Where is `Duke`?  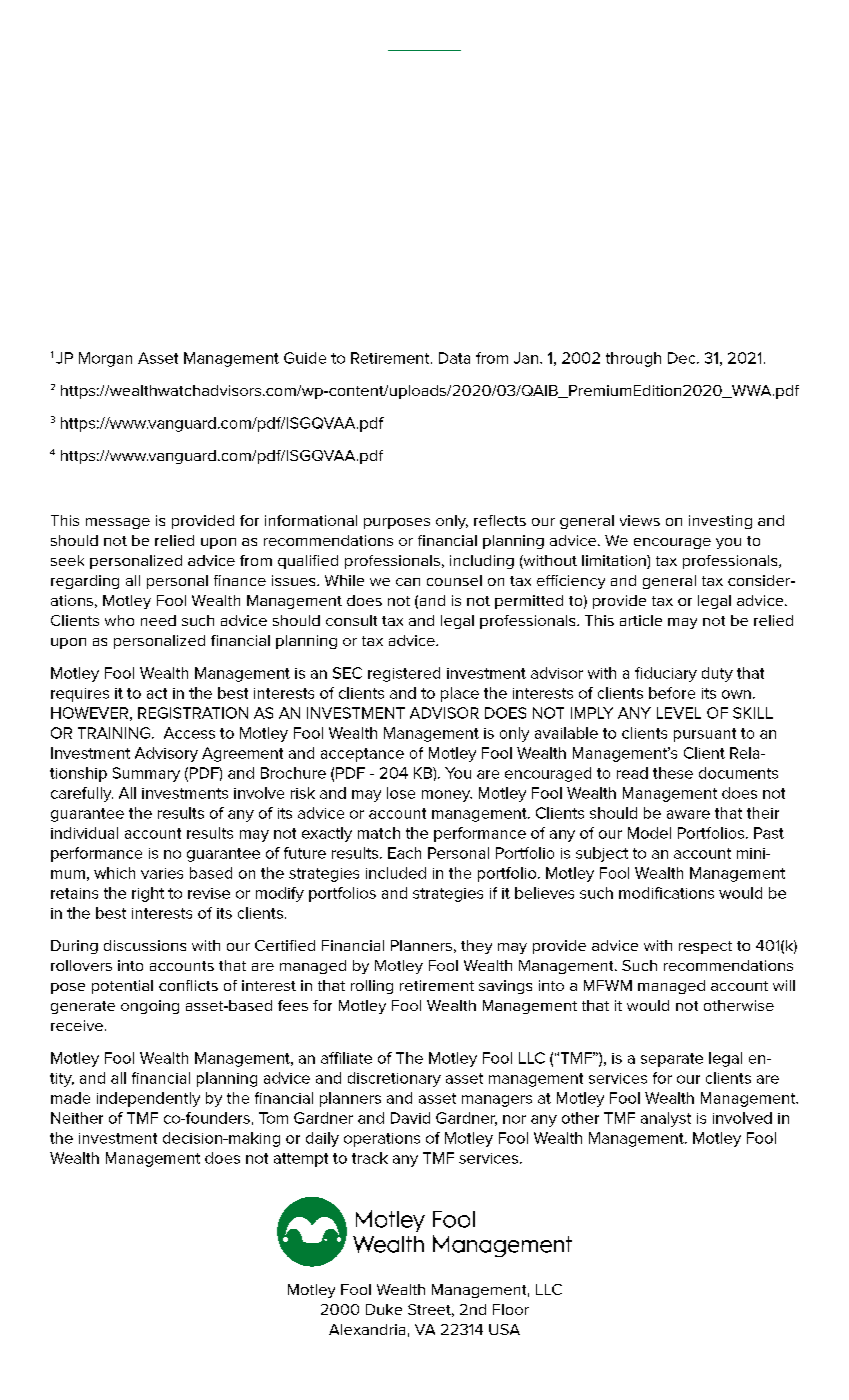 Duke is located at coordinates (384, 1309).
